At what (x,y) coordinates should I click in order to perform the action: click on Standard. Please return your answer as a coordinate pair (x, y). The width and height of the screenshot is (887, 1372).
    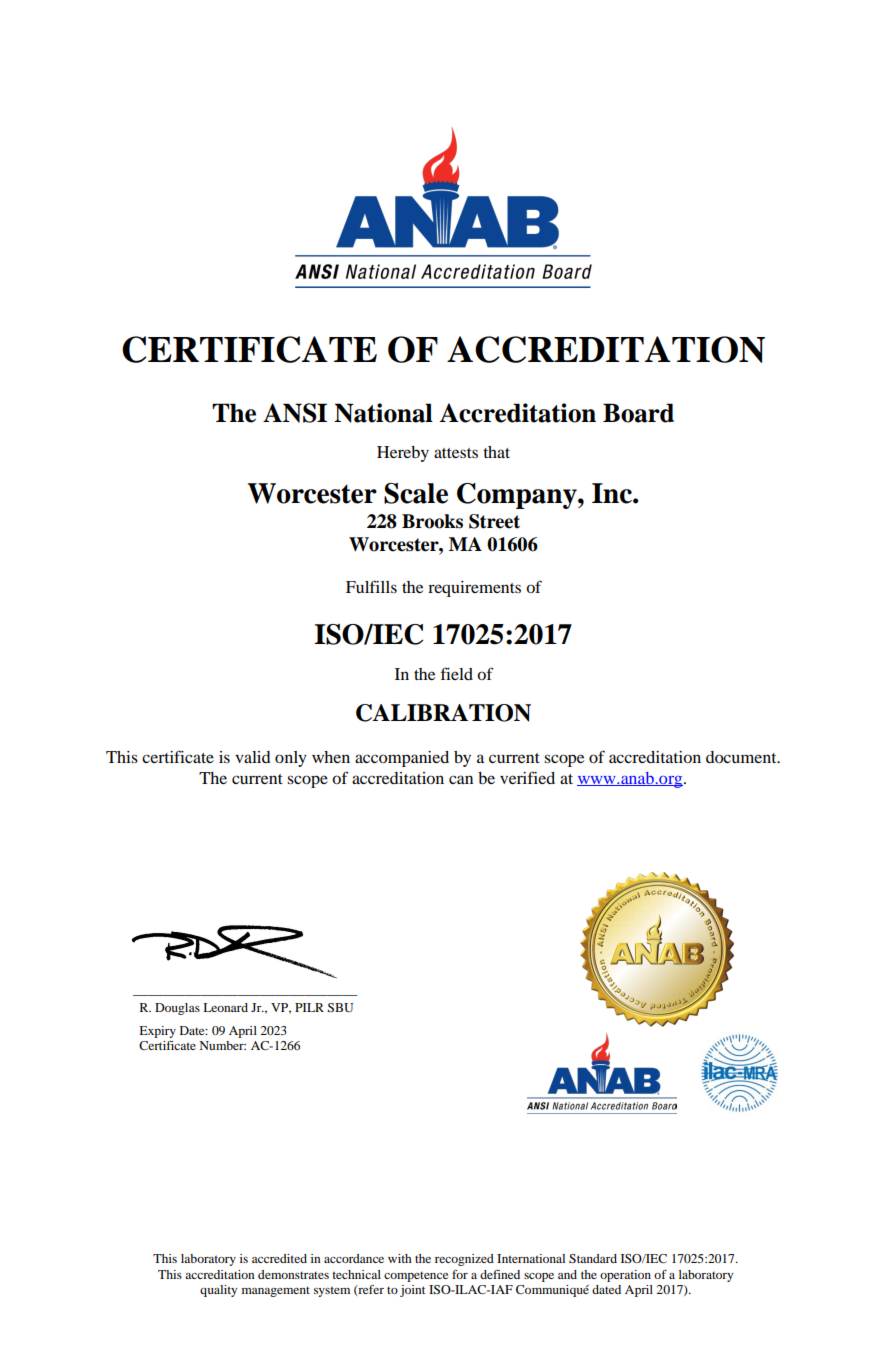
    Looking at the image, I should click on (593, 1258).
